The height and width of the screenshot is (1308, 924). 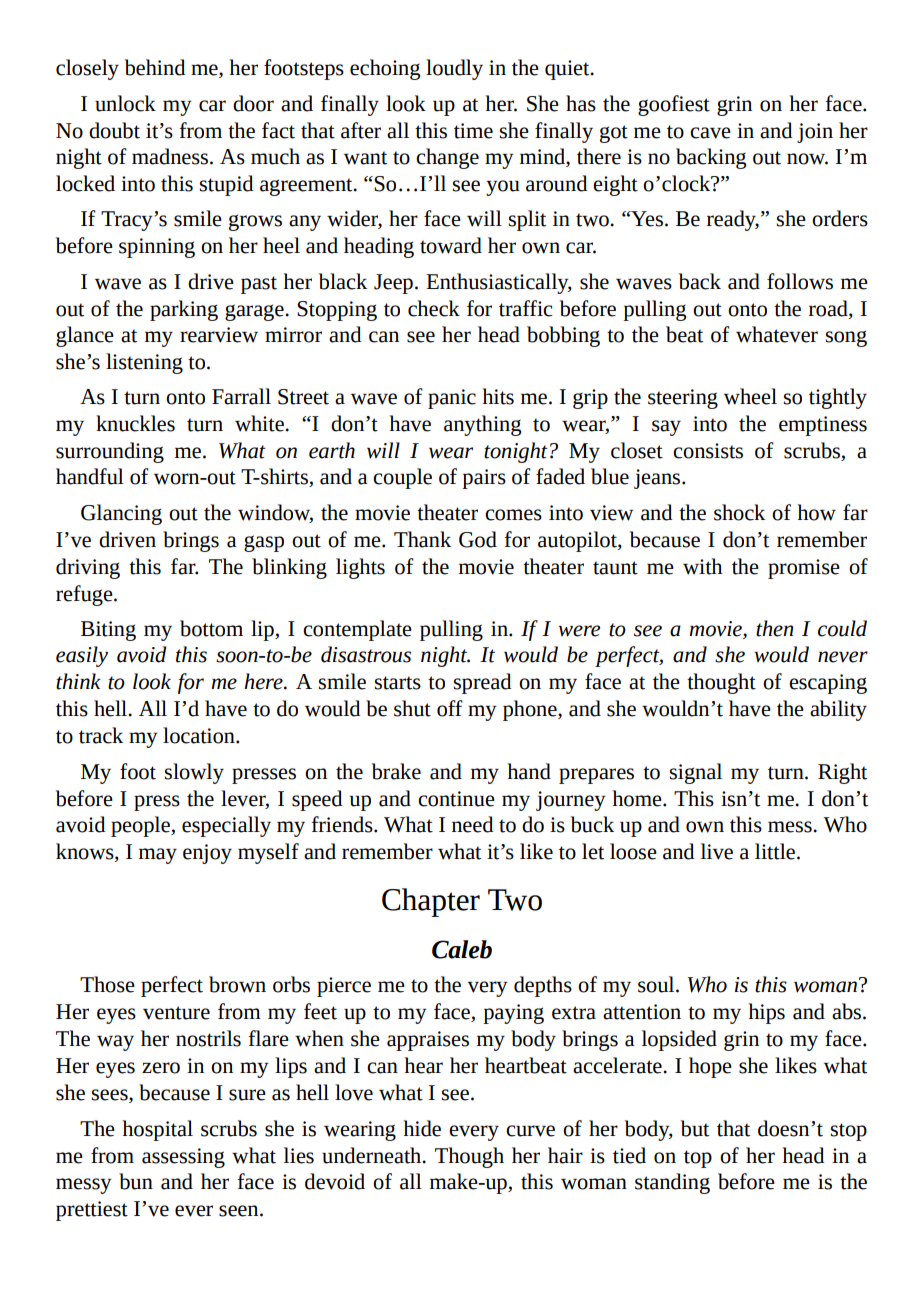 What do you see at coordinates (125, 103) in the screenshot?
I see `unlock` at bounding box center [125, 103].
